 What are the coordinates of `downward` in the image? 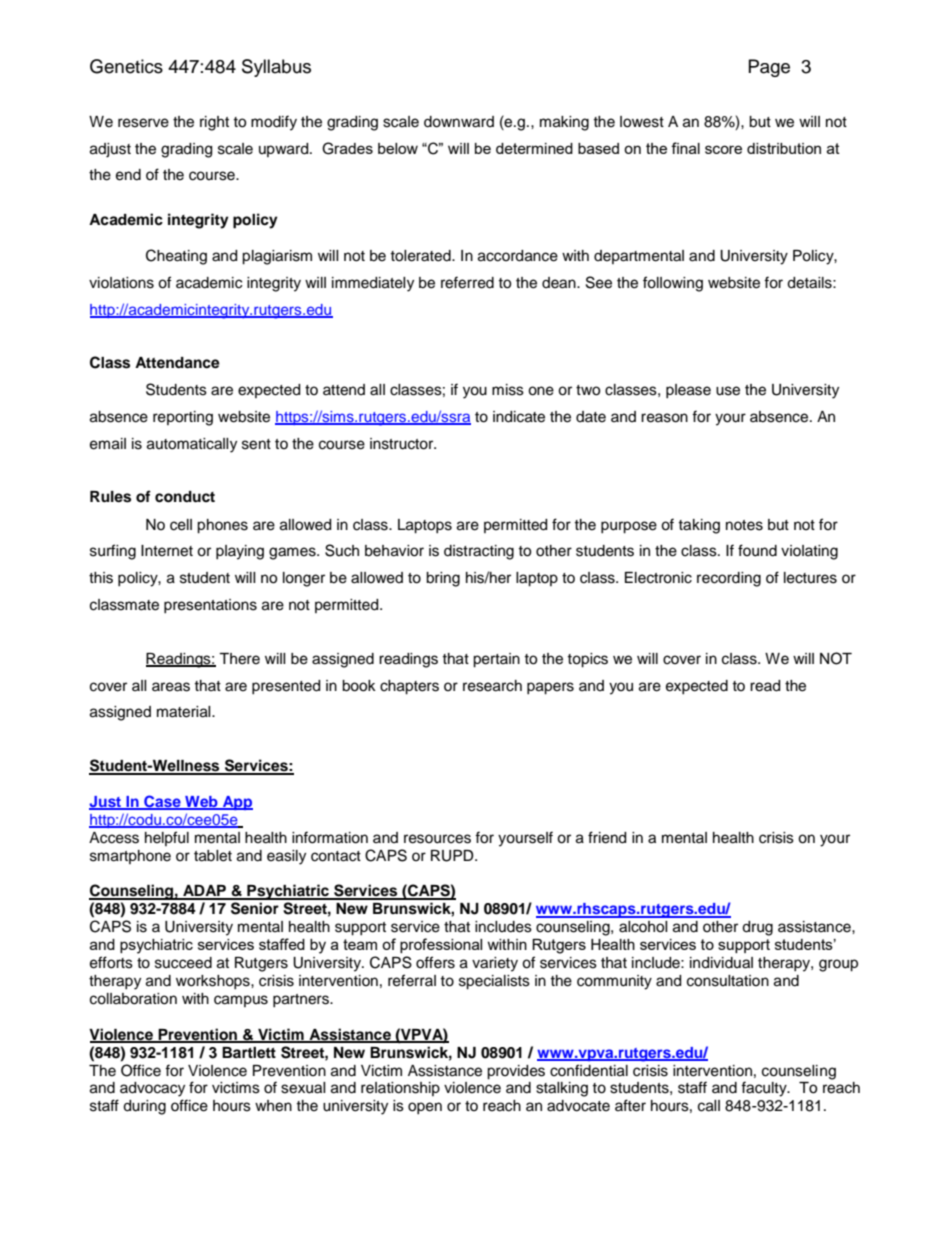 It's located at (459, 122).
